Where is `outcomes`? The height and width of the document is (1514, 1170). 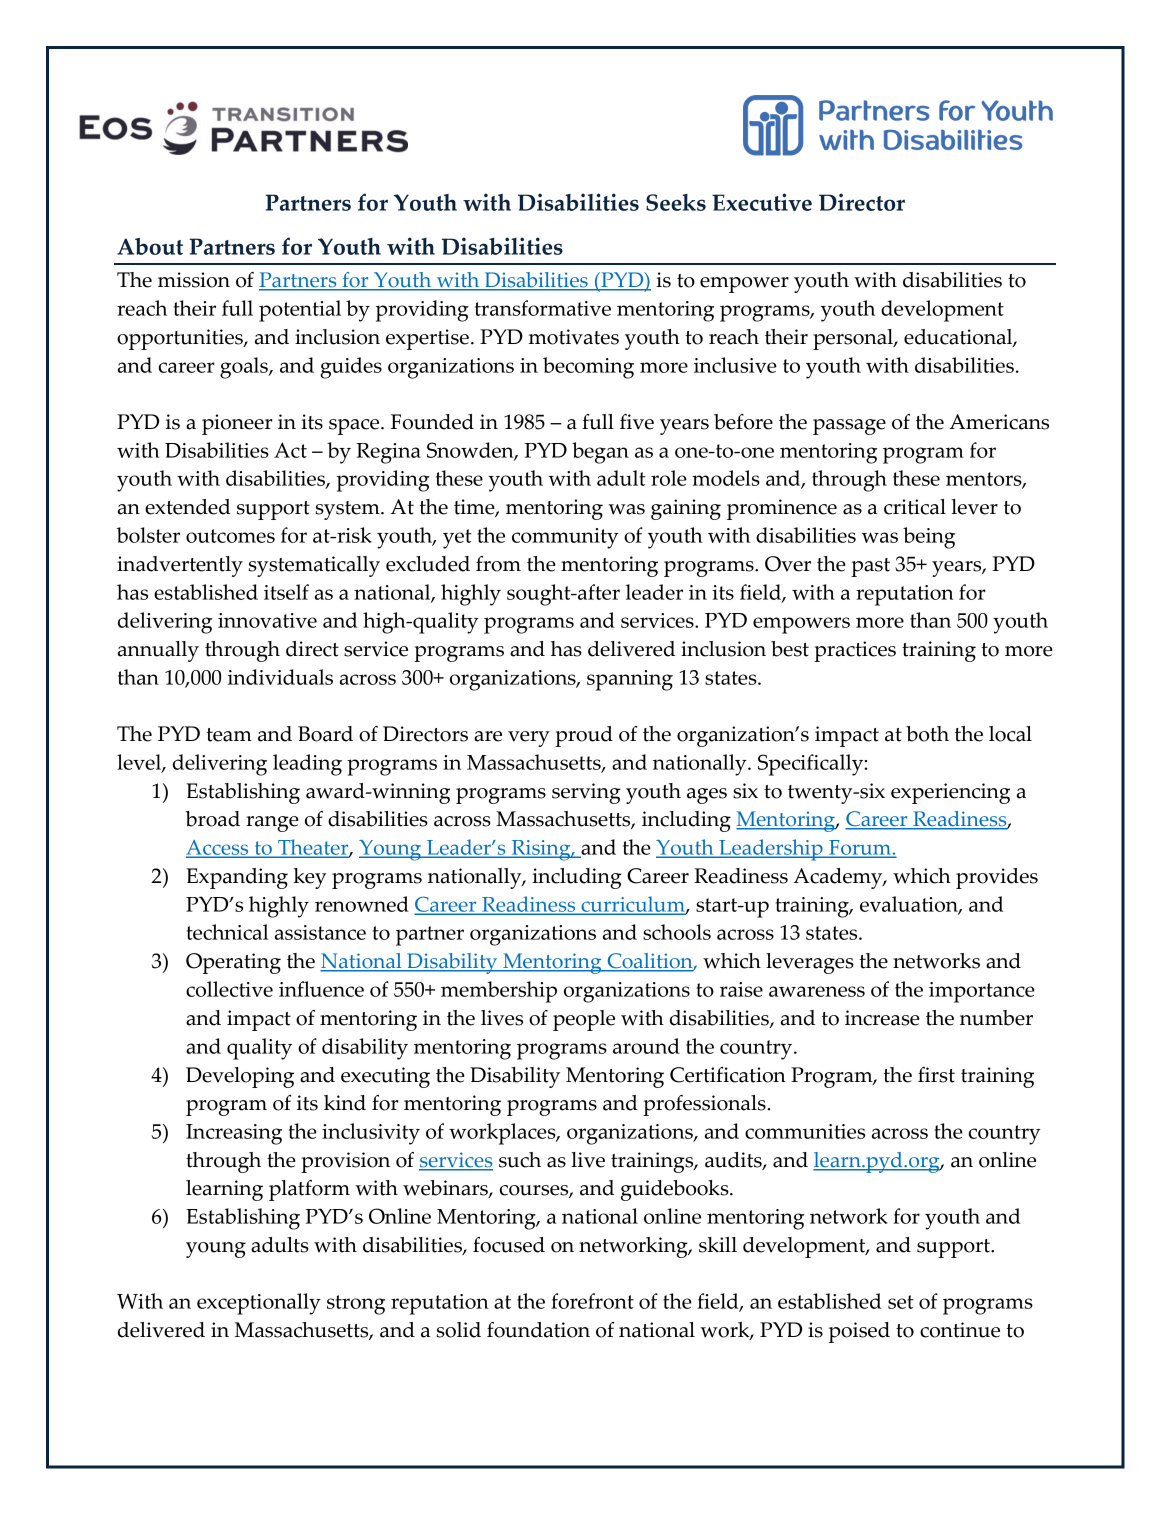 outcomes is located at coordinates (230, 536).
